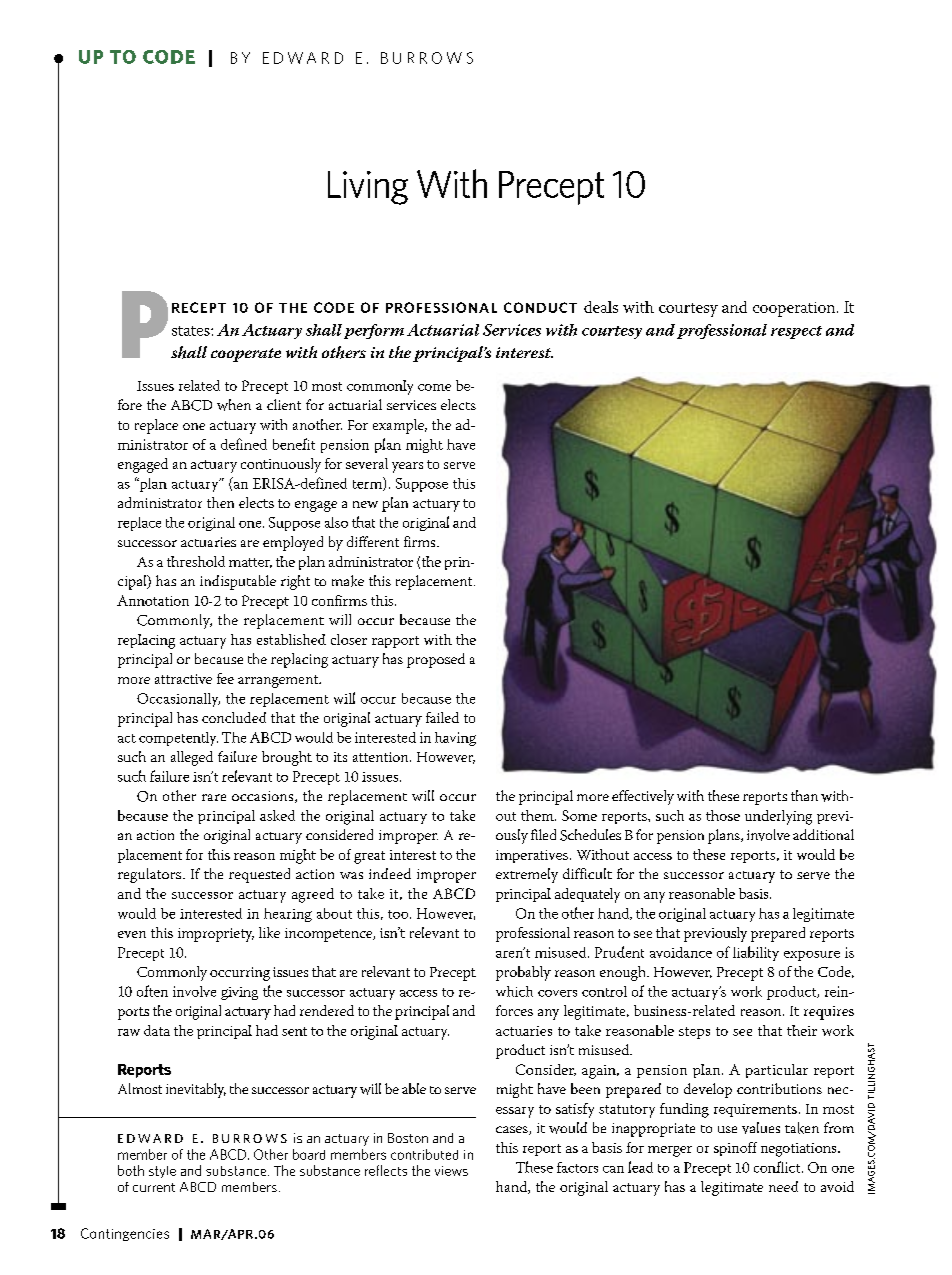  What do you see at coordinates (783, 1186) in the screenshot?
I see `need` at bounding box center [783, 1186].
